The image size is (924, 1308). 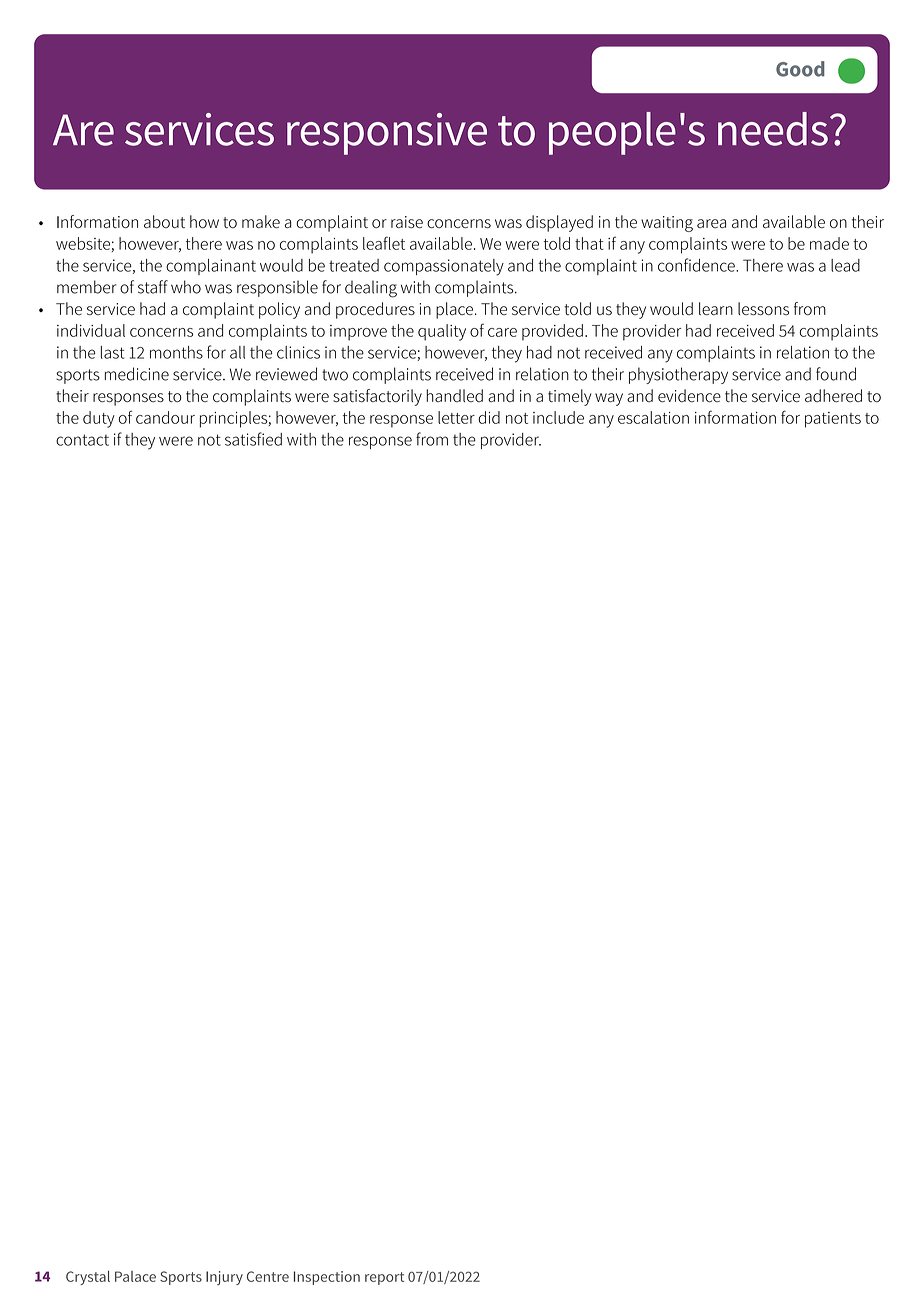 I want to click on report, so click(x=384, y=1278).
